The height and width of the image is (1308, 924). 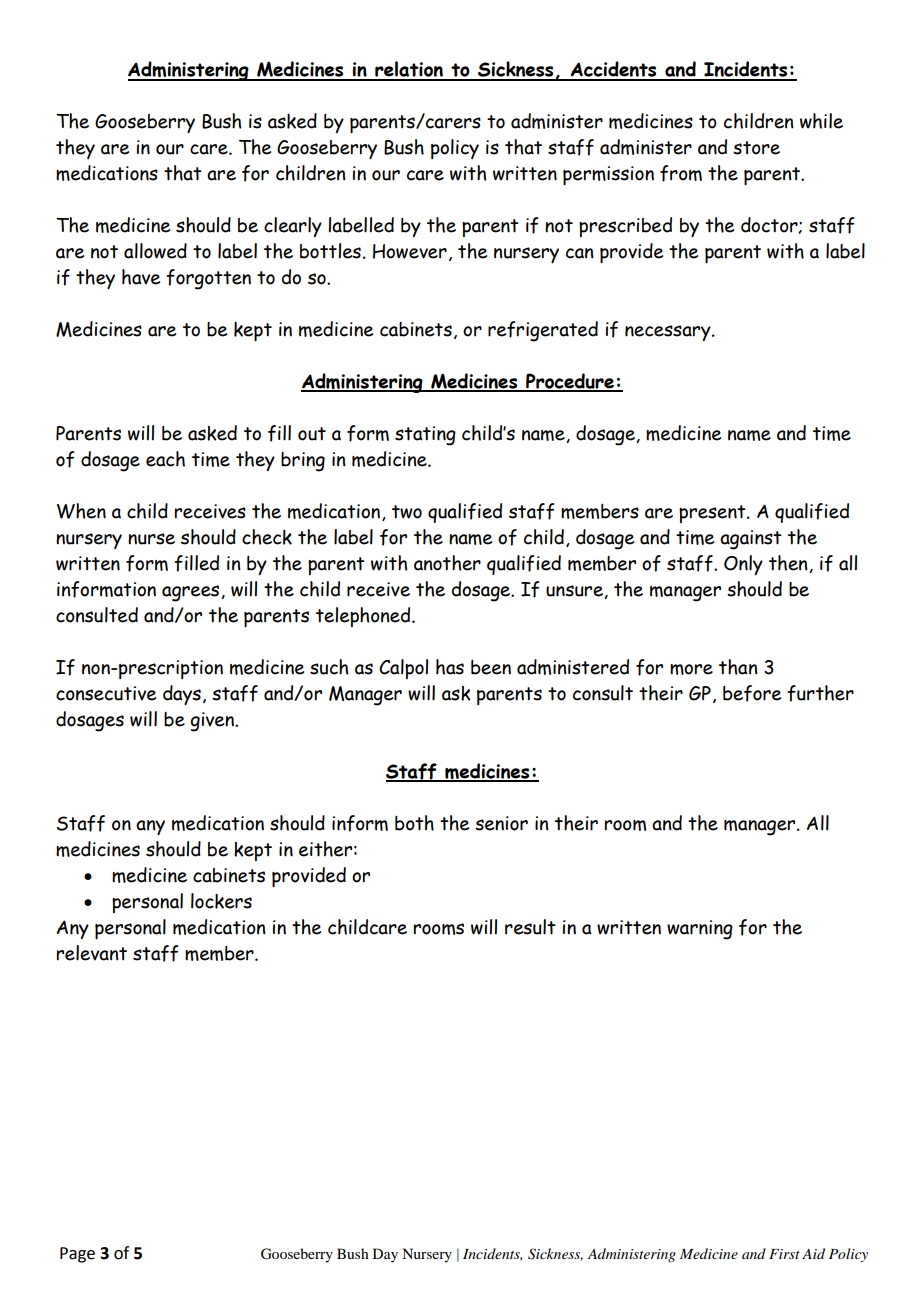 I want to click on store, so click(x=756, y=148).
